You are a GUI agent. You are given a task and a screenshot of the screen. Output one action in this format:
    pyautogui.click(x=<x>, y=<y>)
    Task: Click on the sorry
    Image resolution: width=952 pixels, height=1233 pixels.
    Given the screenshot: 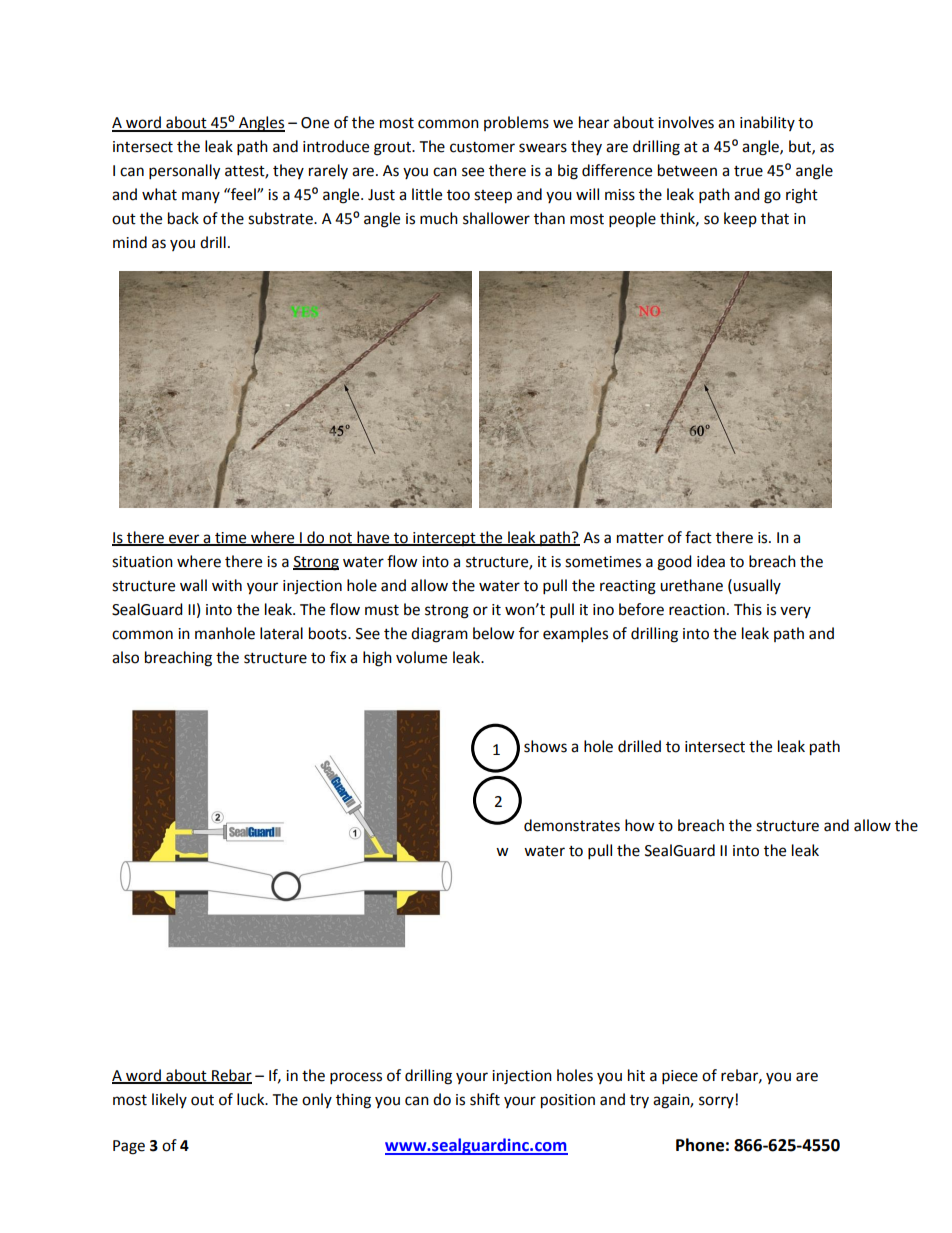 What is the action you would take?
    pyautogui.click(x=716, y=1102)
